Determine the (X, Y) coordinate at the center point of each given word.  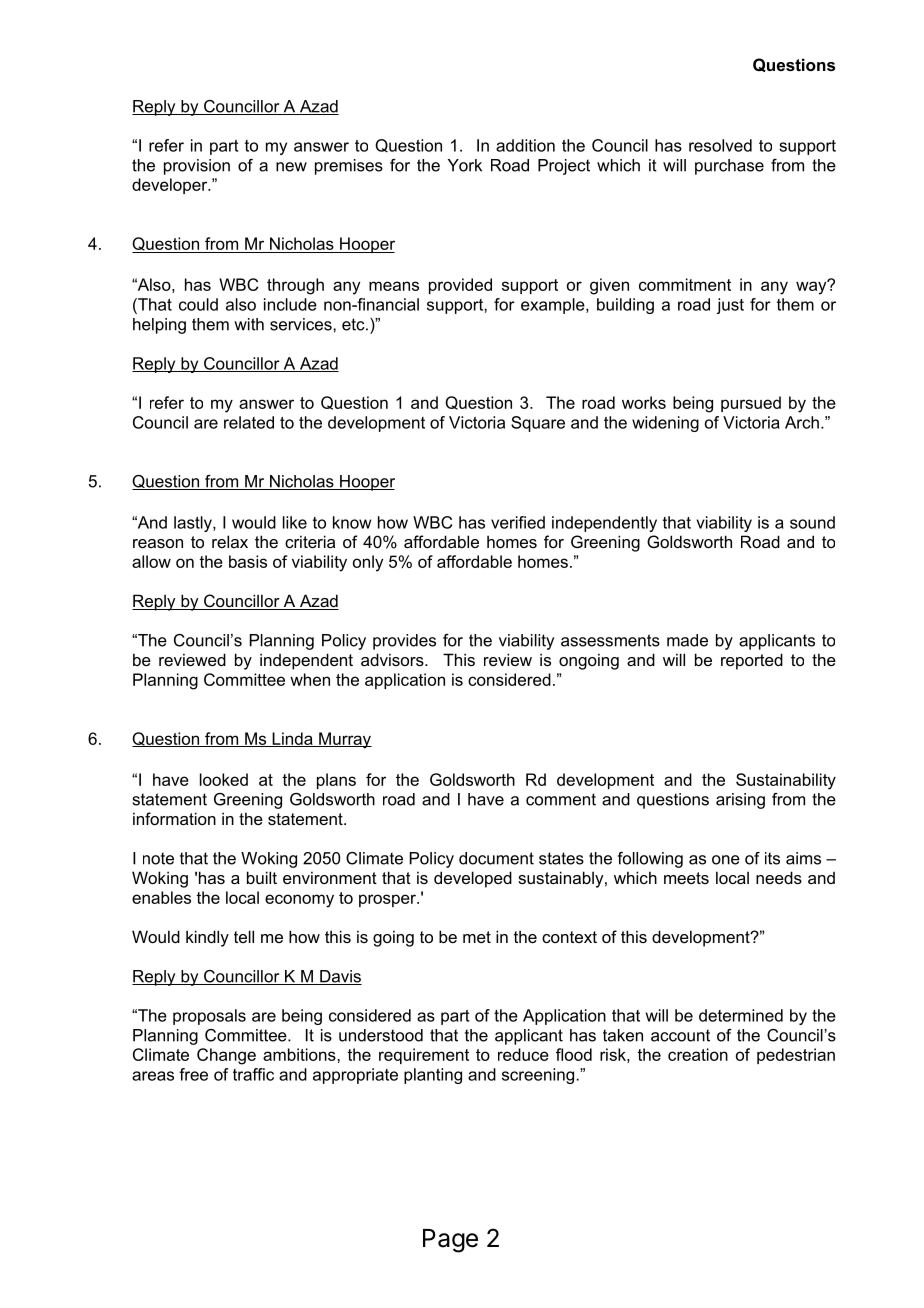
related (249, 422)
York (465, 165)
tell (244, 936)
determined (741, 1015)
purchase (729, 167)
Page (450, 1241)
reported (752, 661)
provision (197, 167)
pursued (751, 404)
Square (538, 424)
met (477, 937)
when (310, 679)
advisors (393, 659)
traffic (253, 1074)
